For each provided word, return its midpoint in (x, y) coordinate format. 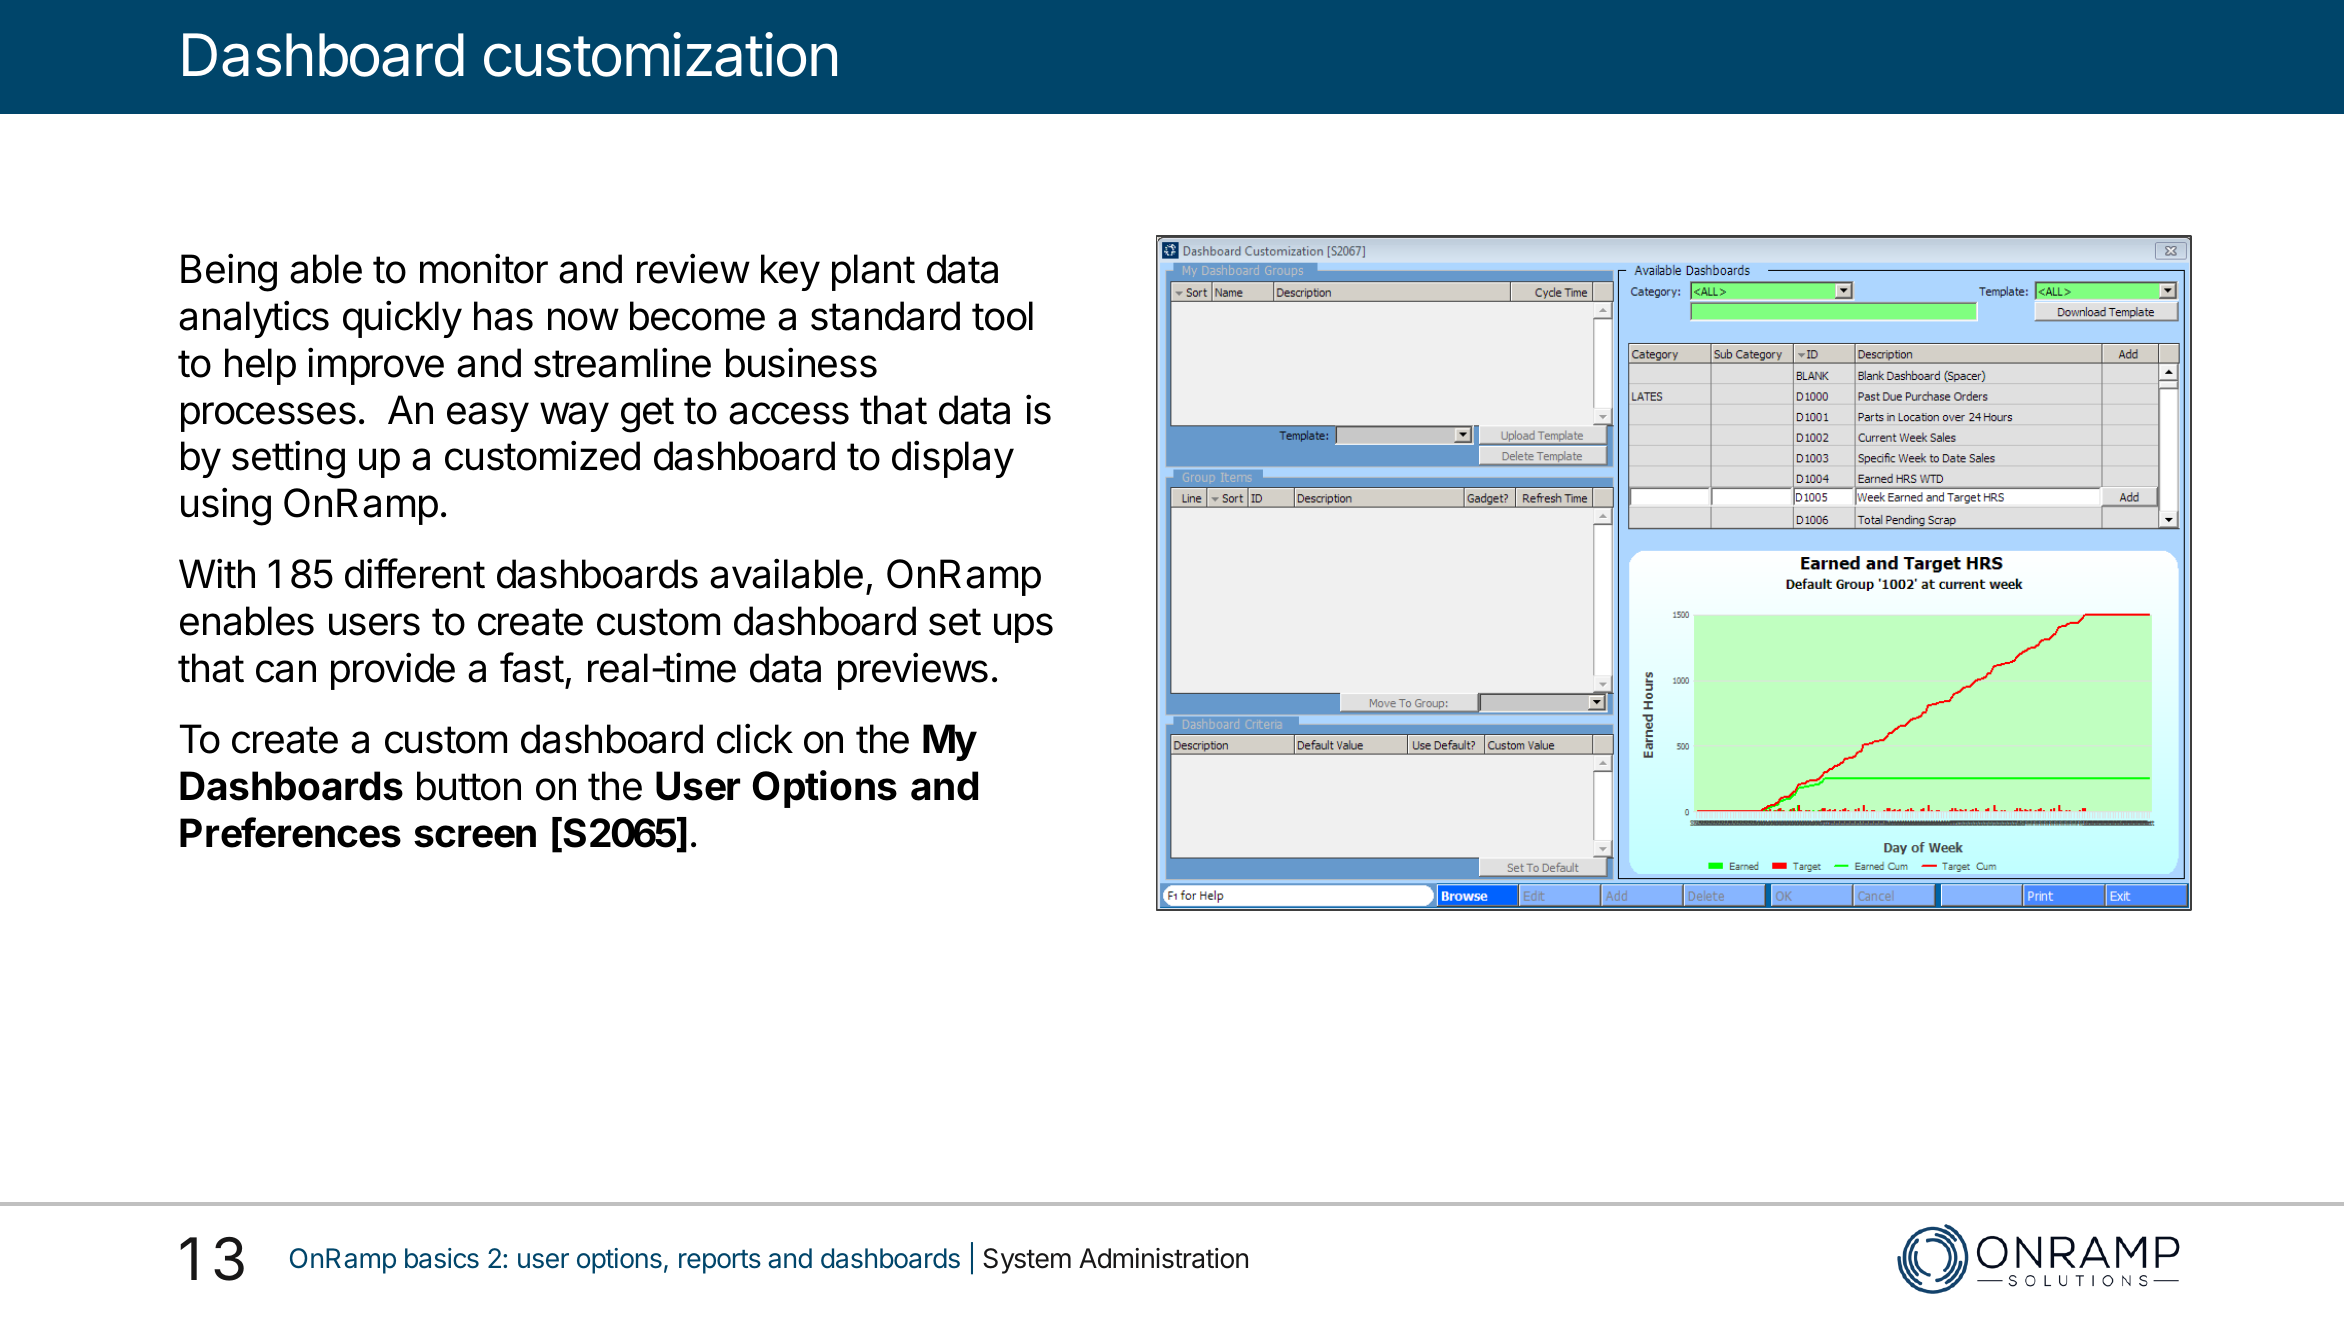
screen (475, 836)
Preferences (290, 832)
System (1027, 1261)
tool (1002, 316)
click (755, 738)
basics (442, 1258)
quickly (402, 319)
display (953, 459)
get (647, 415)
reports (720, 1262)
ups (1023, 628)
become (697, 316)
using (226, 506)
